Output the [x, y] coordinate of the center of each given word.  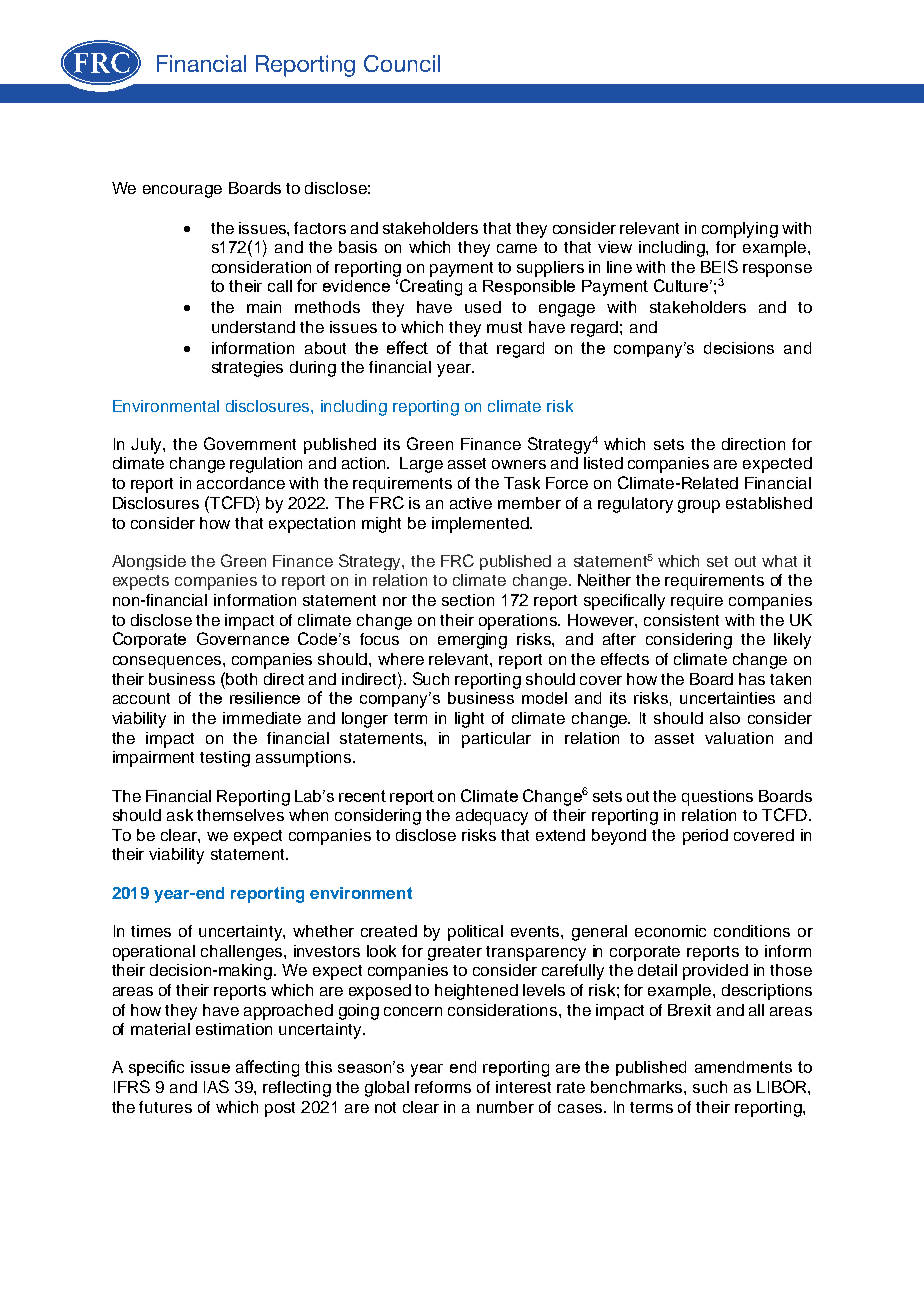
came [517, 248]
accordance [241, 483]
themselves [240, 815]
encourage [182, 191]
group [699, 506]
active [471, 503]
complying [740, 230]
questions [717, 798]
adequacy [492, 817]
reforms [443, 1087]
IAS [216, 1086]
